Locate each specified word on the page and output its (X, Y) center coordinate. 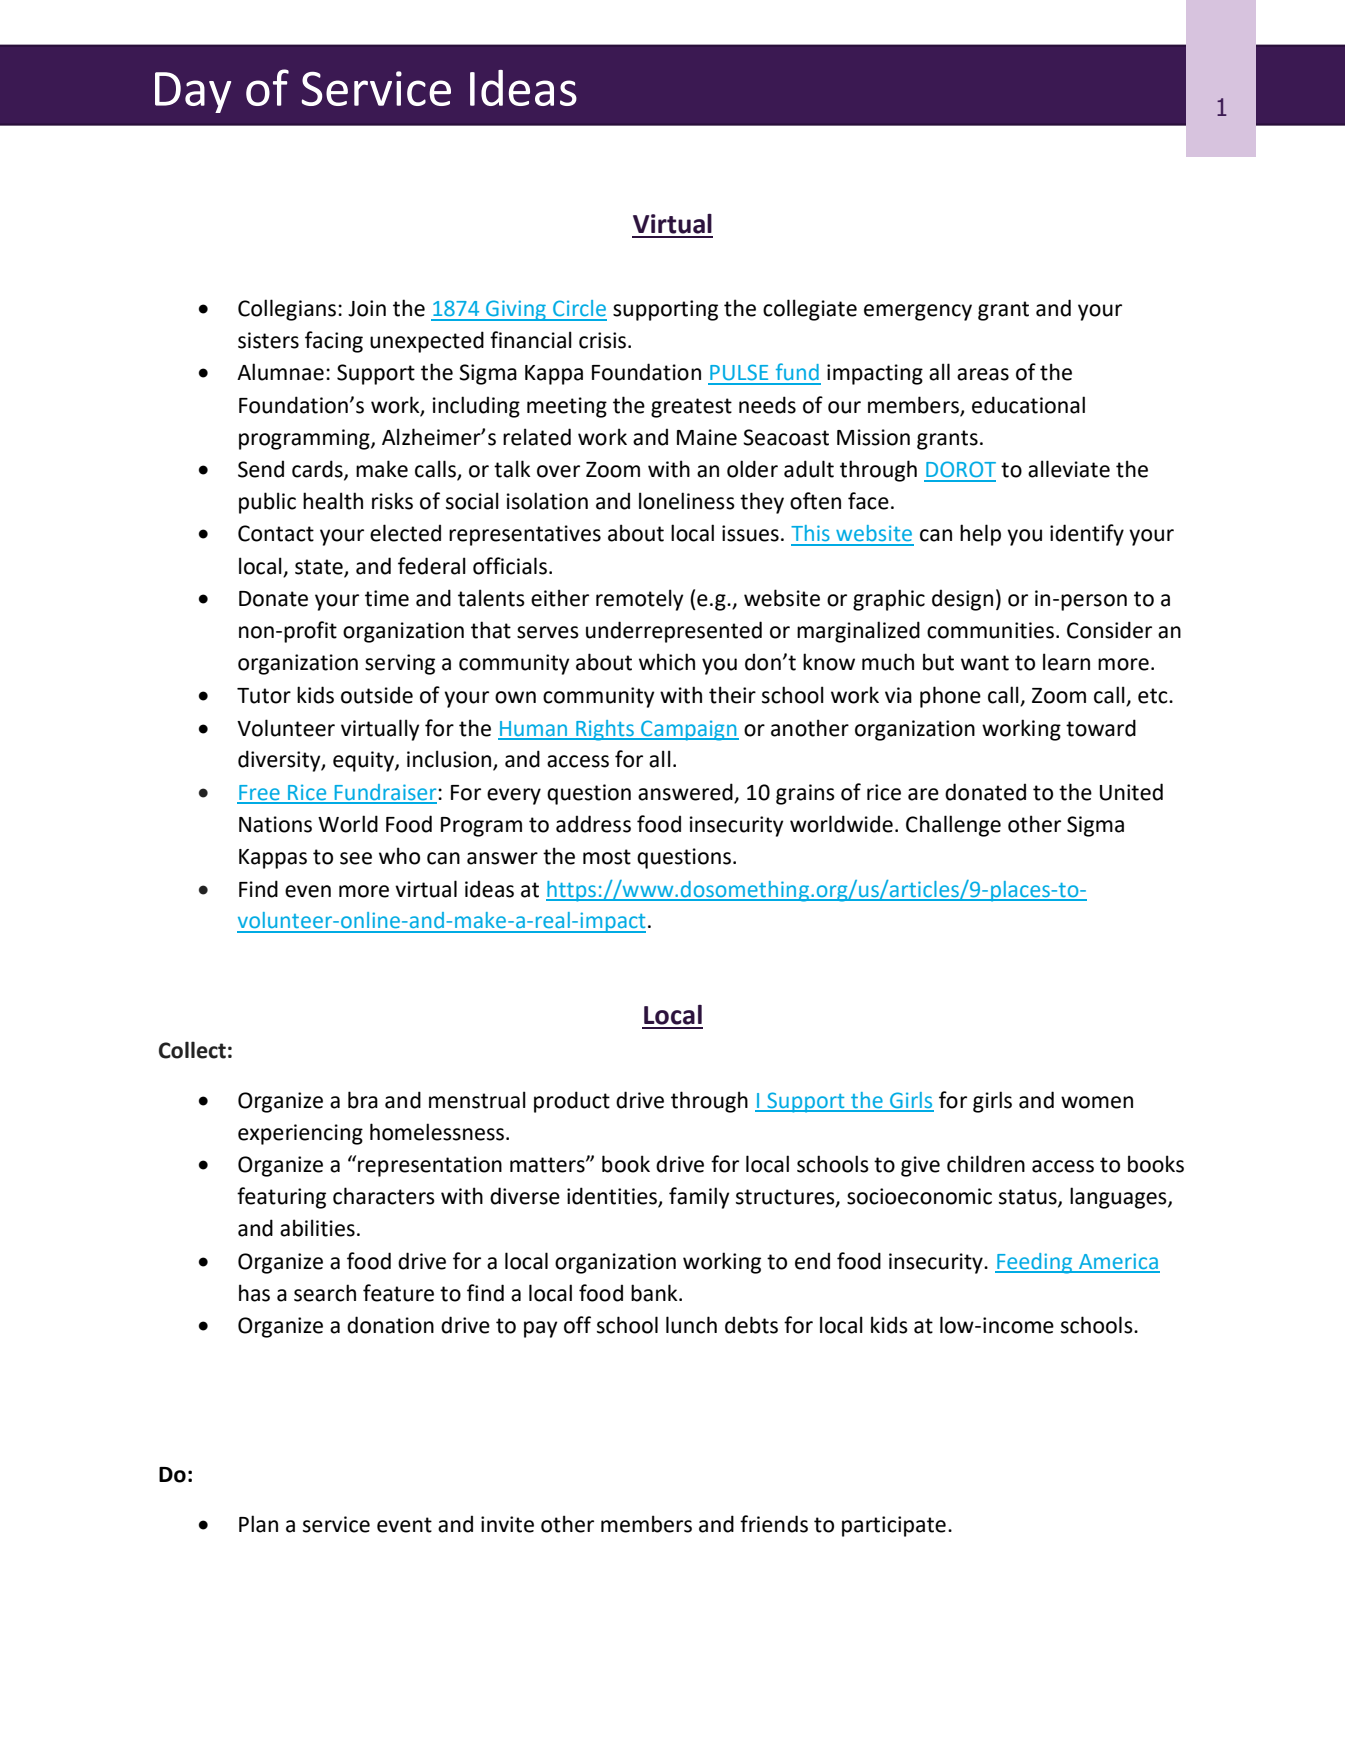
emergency (918, 312)
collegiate (810, 310)
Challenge (953, 826)
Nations (275, 824)
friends (774, 1524)
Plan (258, 1524)
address (593, 824)
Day (193, 92)
